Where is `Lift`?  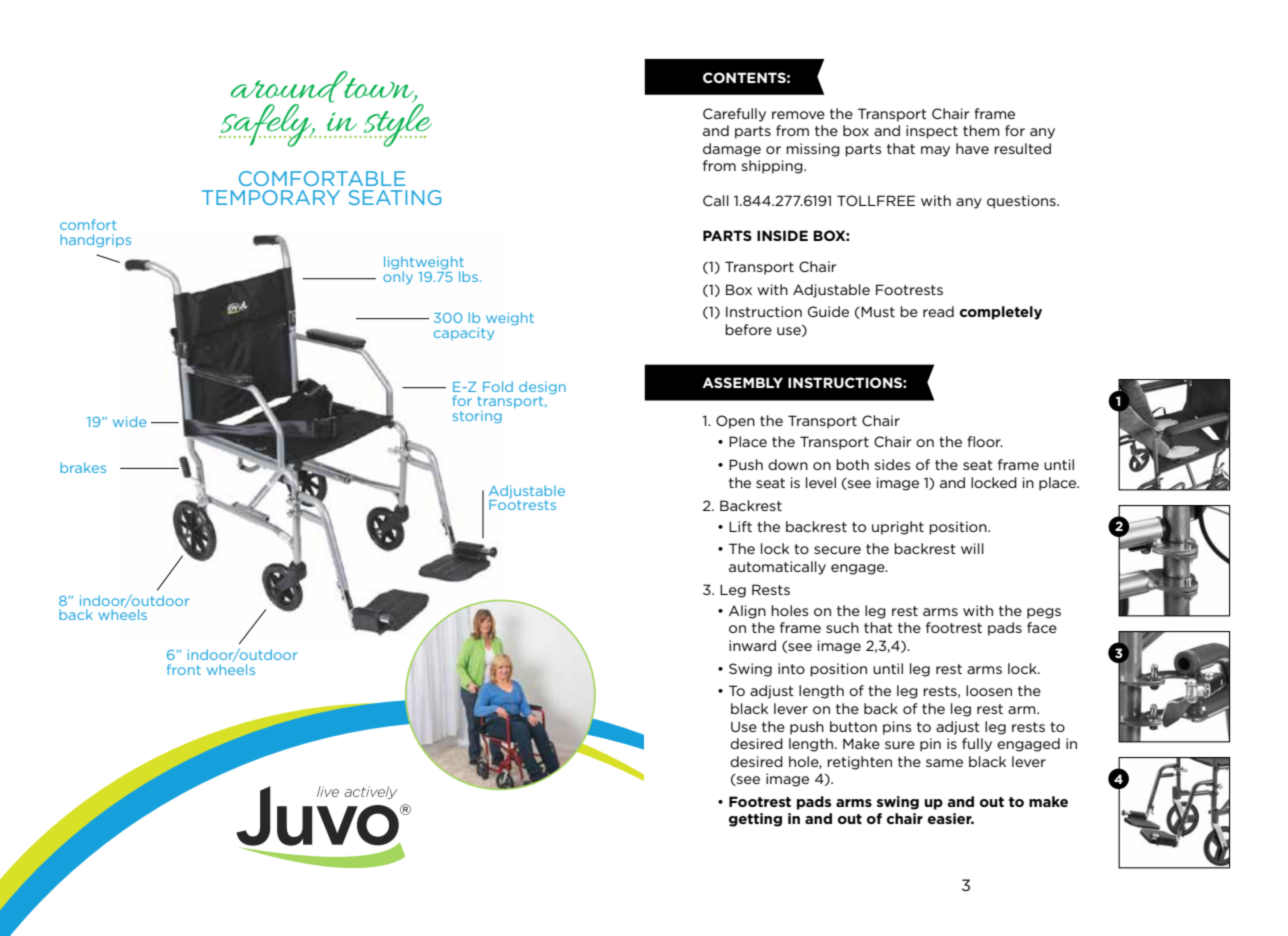
Lift is located at coordinates (740, 526).
